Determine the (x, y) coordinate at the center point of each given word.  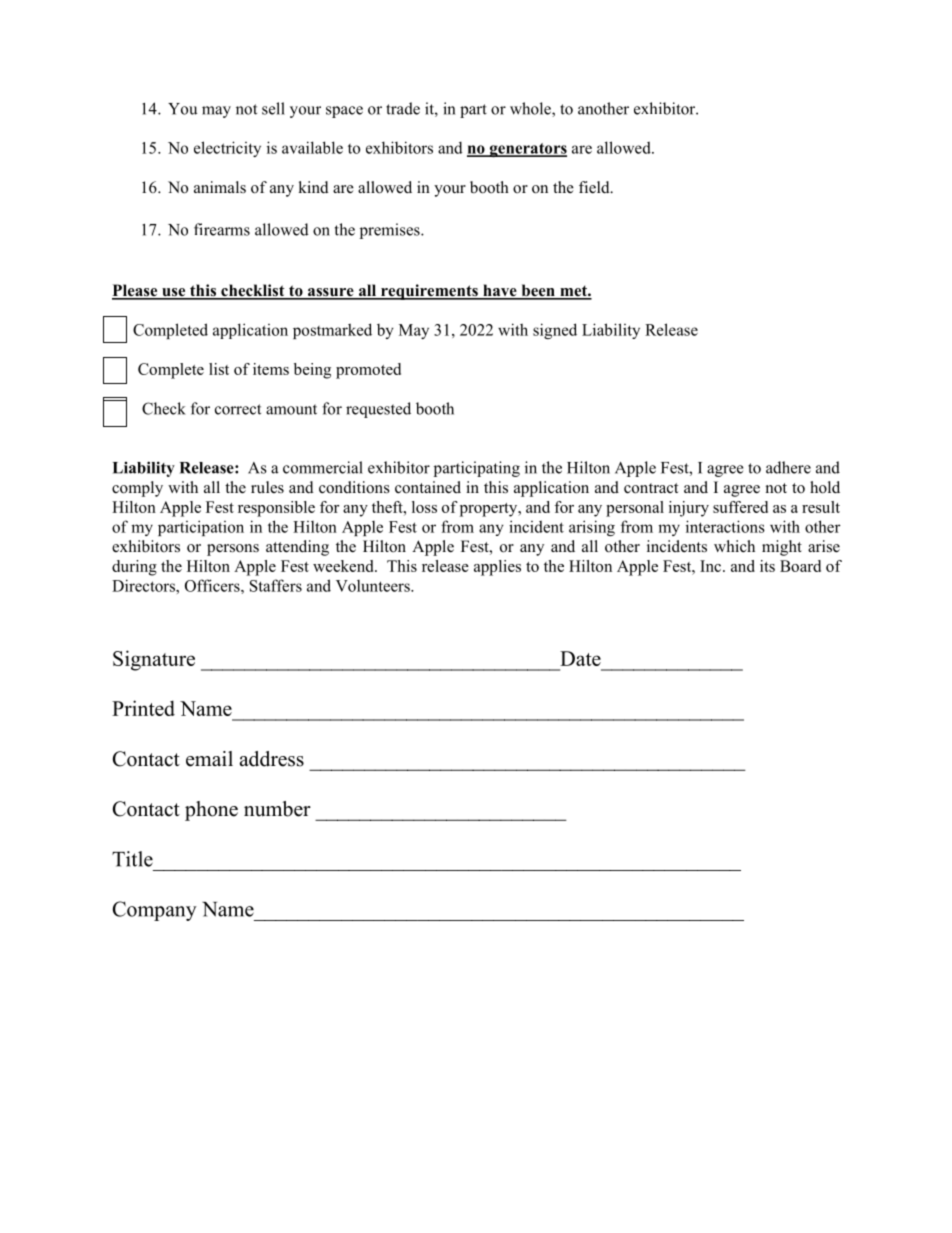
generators (527, 150)
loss (424, 507)
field (595, 187)
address (272, 759)
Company (154, 911)
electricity (227, 149)
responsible (276, 509)
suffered (740, 507)
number (277, 809)
